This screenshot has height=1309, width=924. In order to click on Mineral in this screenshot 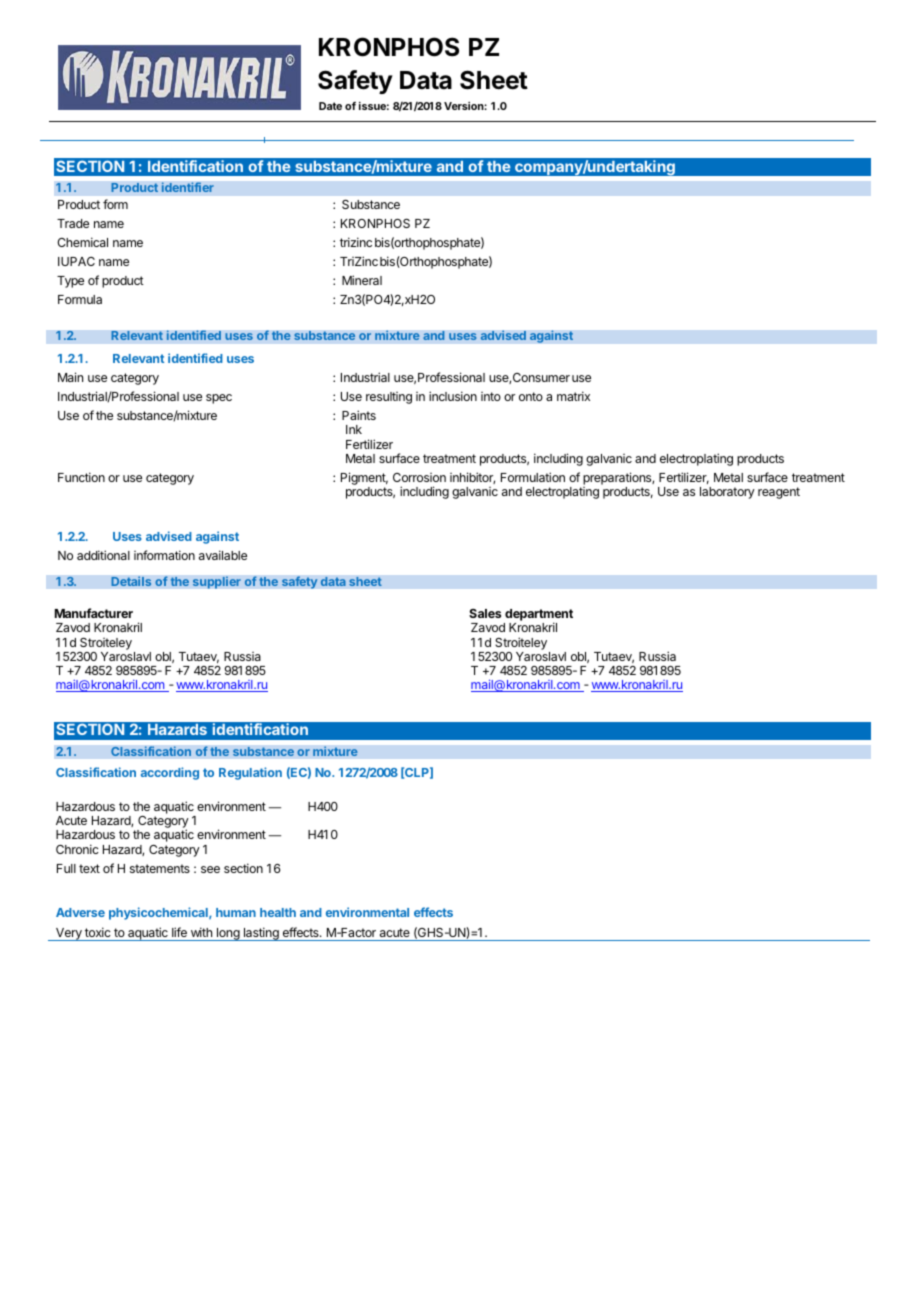, I will do `click(362, 280)`.
